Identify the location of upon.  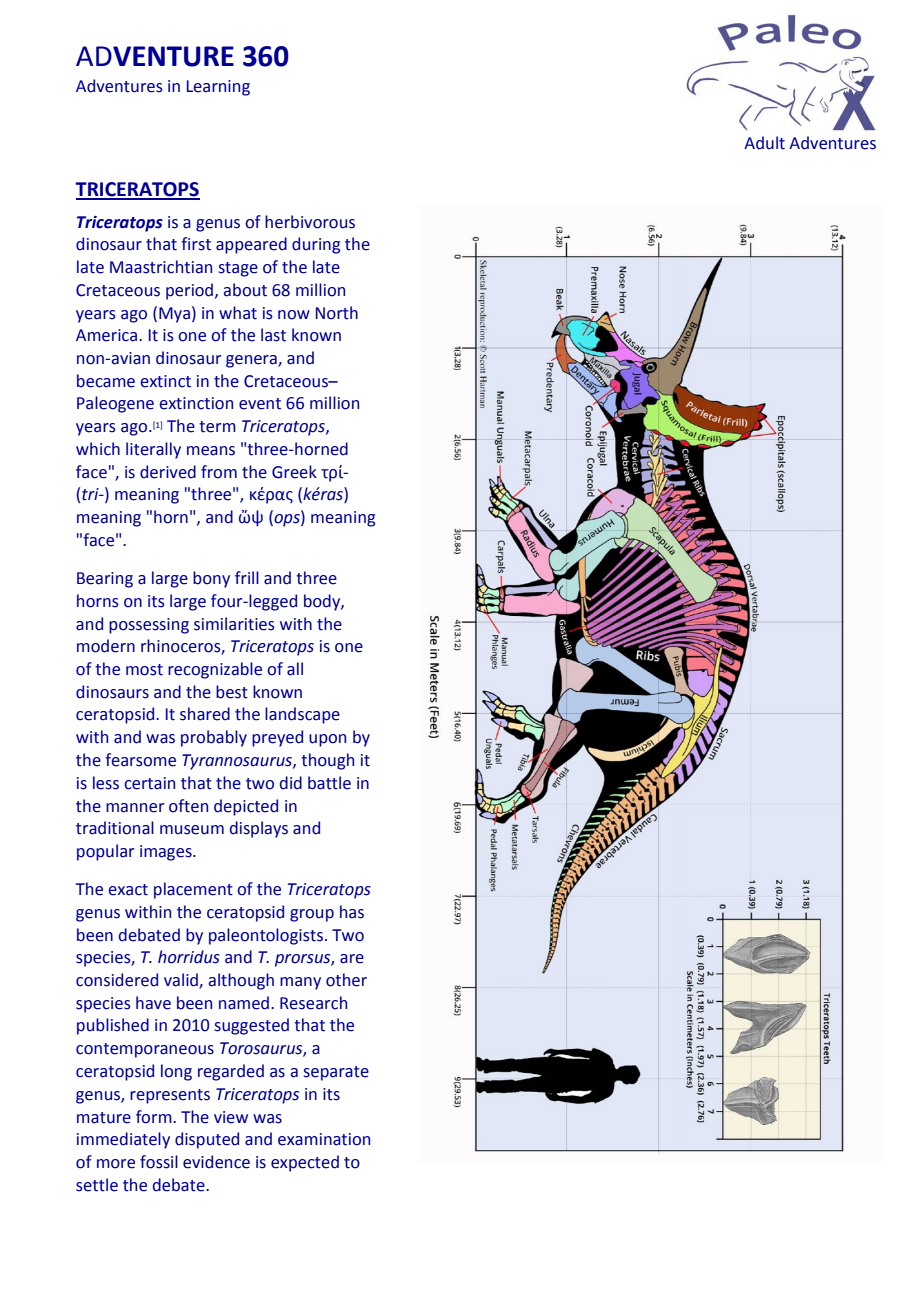
(327, 740).
